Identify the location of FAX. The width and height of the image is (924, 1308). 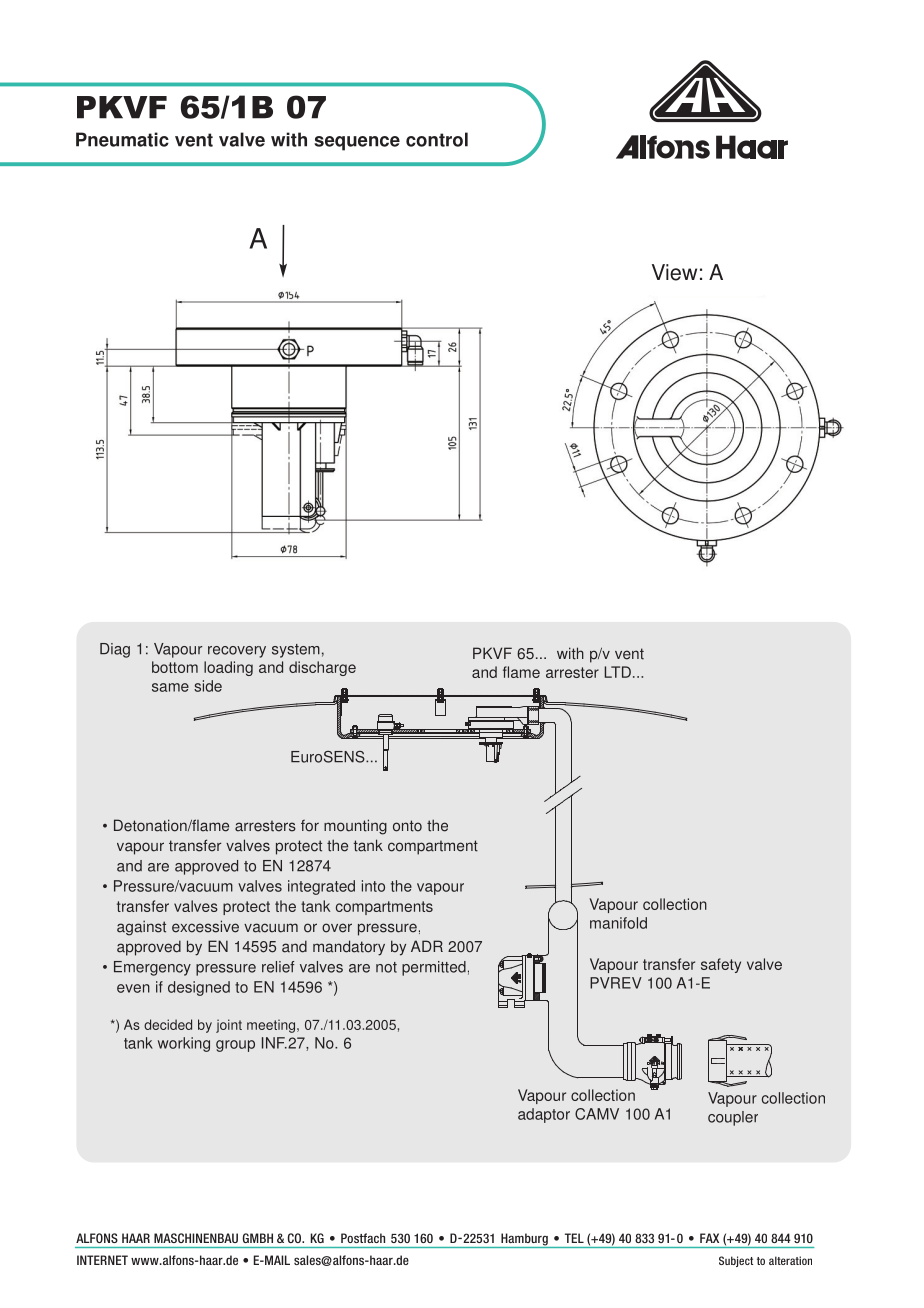
(709, 1238).
